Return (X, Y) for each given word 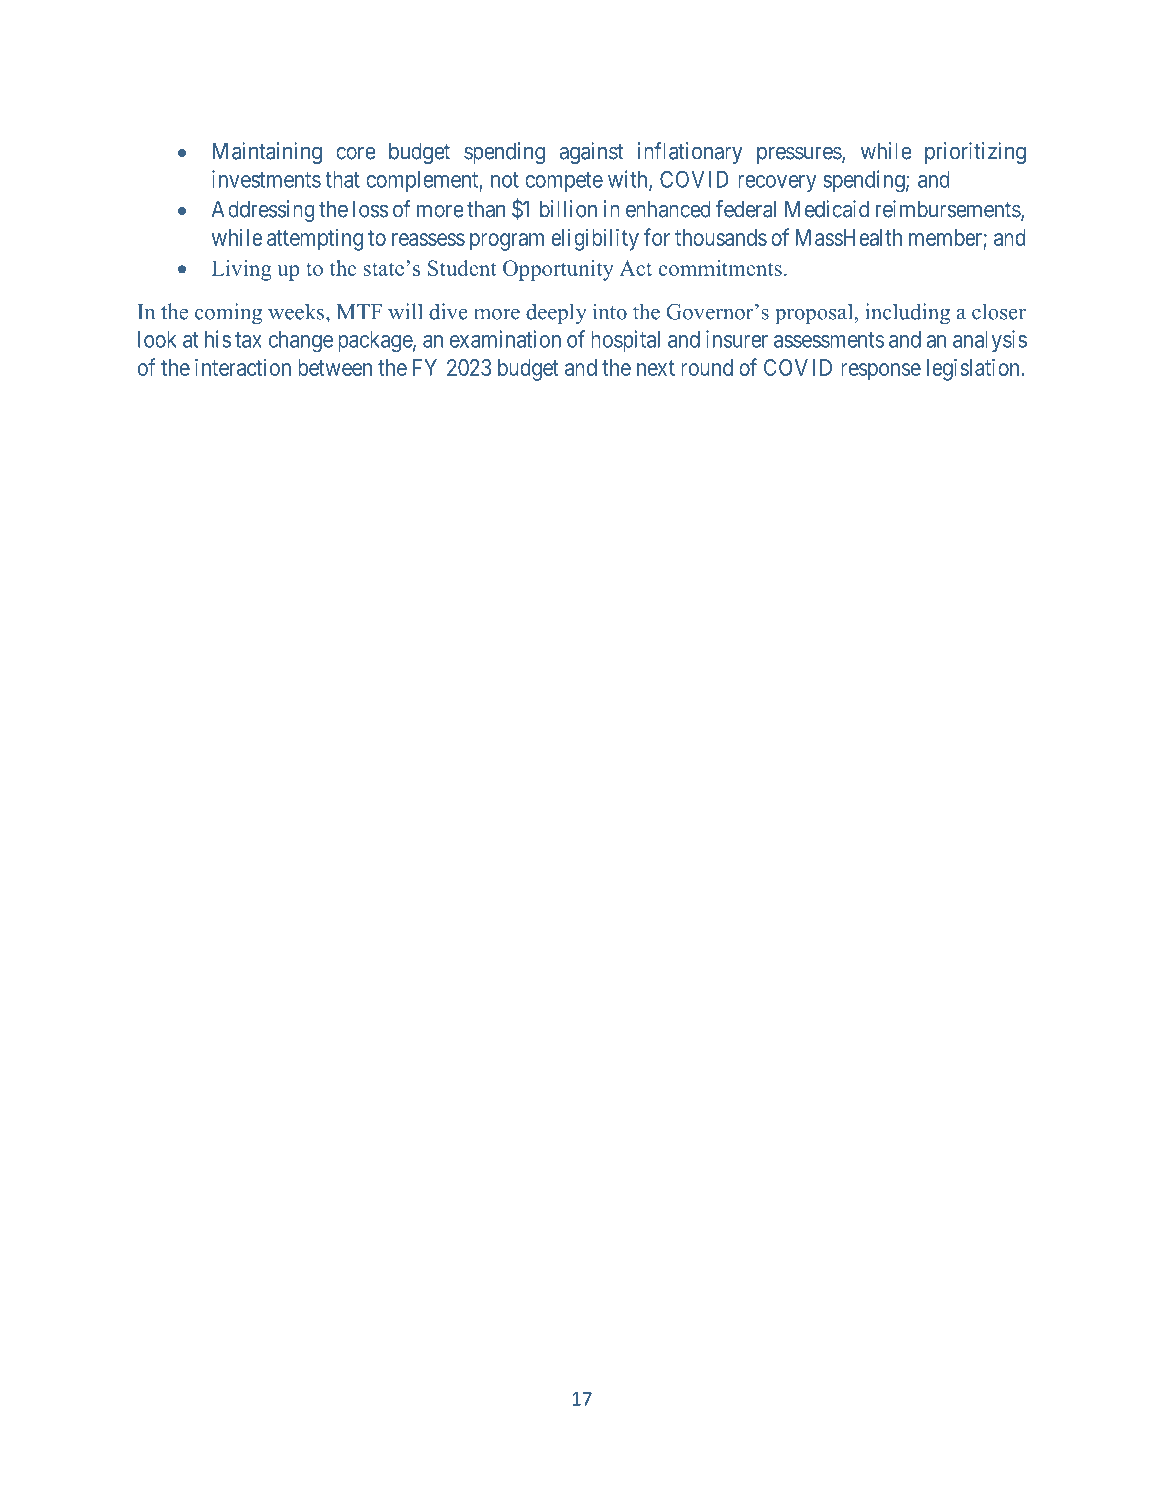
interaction (243, 367)
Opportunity (558, 270)
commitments (720, 268)
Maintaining (267, 153)
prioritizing (975, 153)
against (591, 153)
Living (242, 270)
